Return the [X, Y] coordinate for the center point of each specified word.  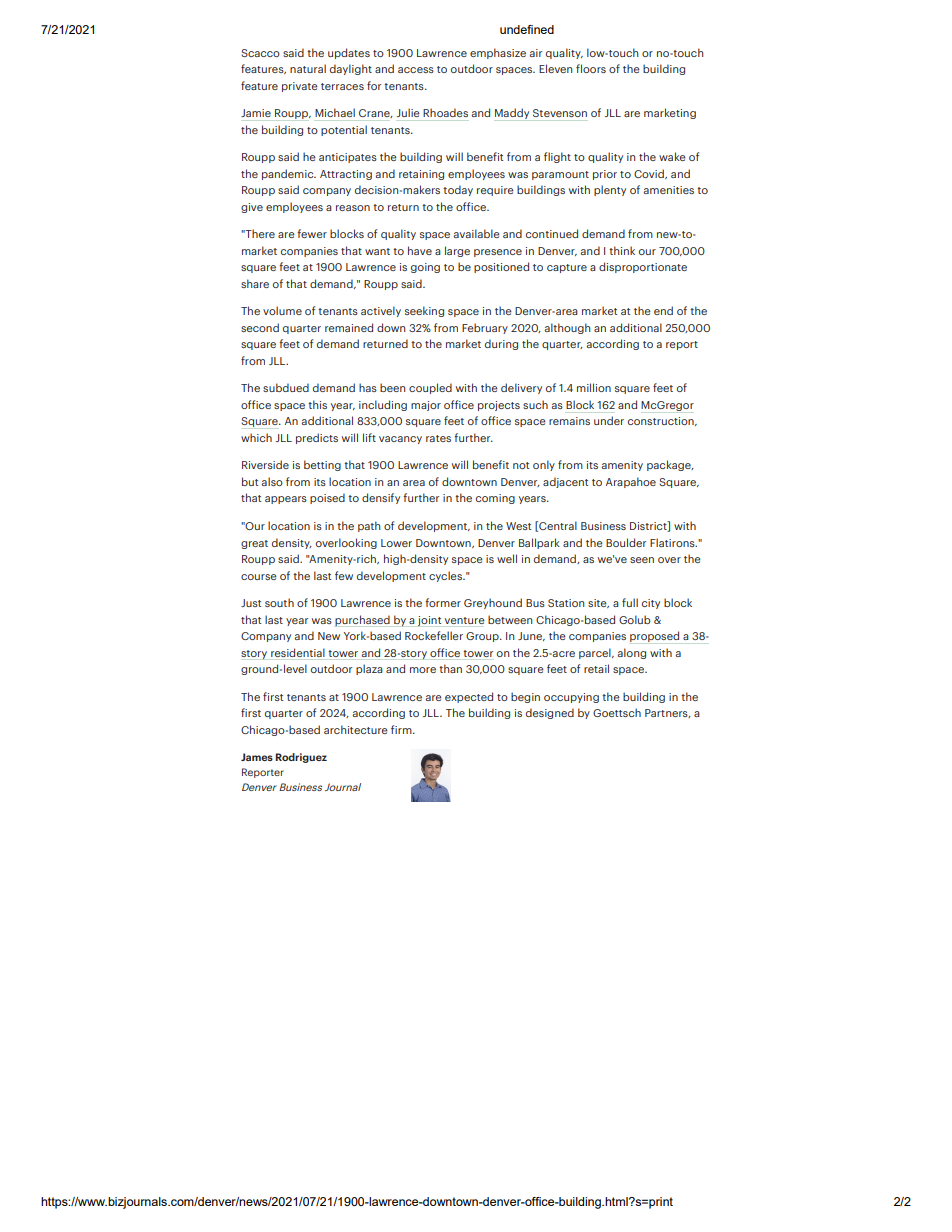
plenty [610, 190]
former [443, 602]
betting [322, 465]
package [670, 465]
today [458, 190]
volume [282, 310]
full [630, 602]
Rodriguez [301, 758]
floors [591, 68]
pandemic [289, 174]
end [663, 310]
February [485, 328]
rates [438, 438]
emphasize [498, 53]
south [279, 602]
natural [308, 68]
